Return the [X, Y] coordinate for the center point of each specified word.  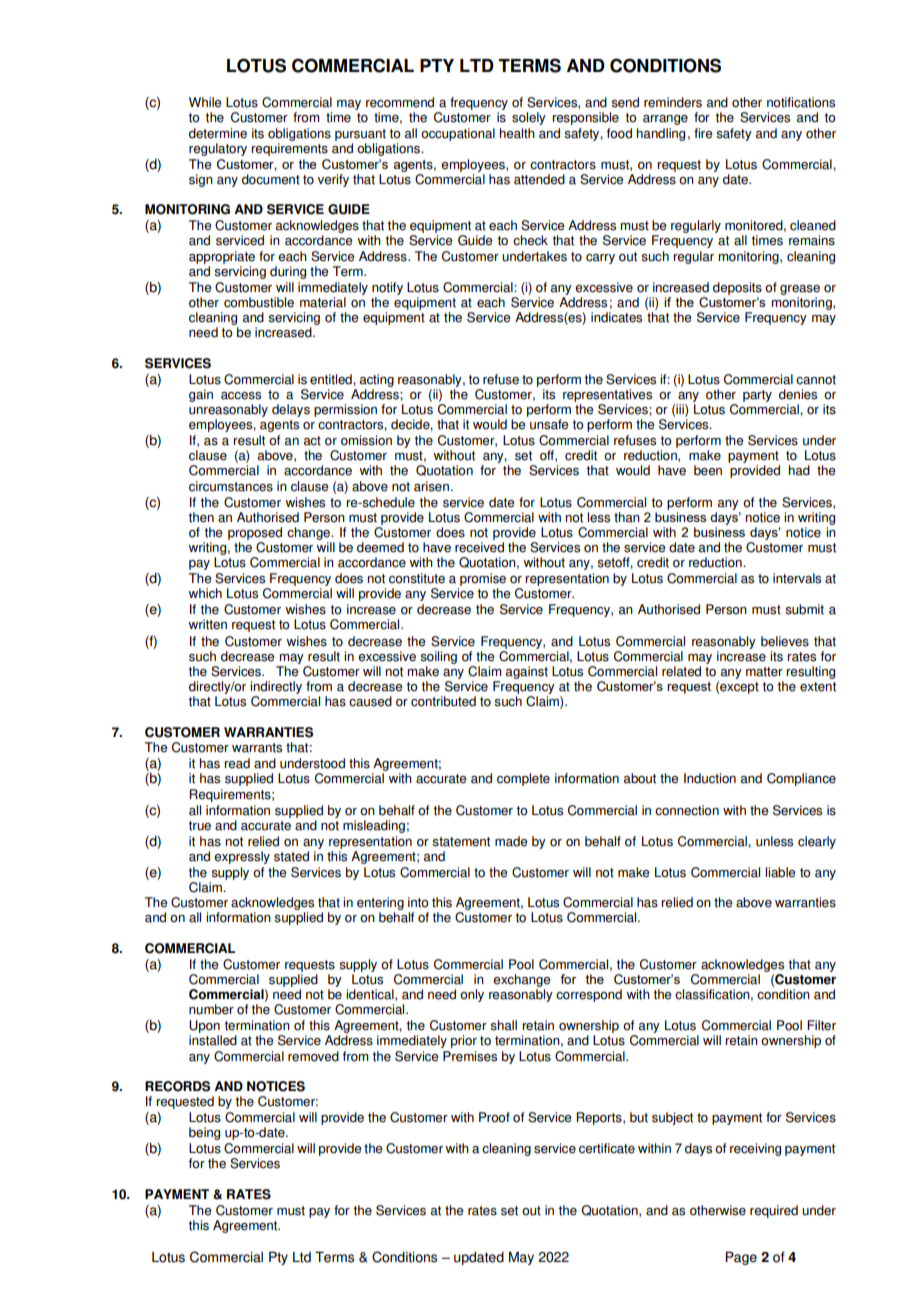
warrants [257, 748]
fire [703, 133]
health [517, 133]
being [204, 1133]
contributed [443, 701]
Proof [494, 1117]
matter [764, 672]
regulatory [218, 149]
